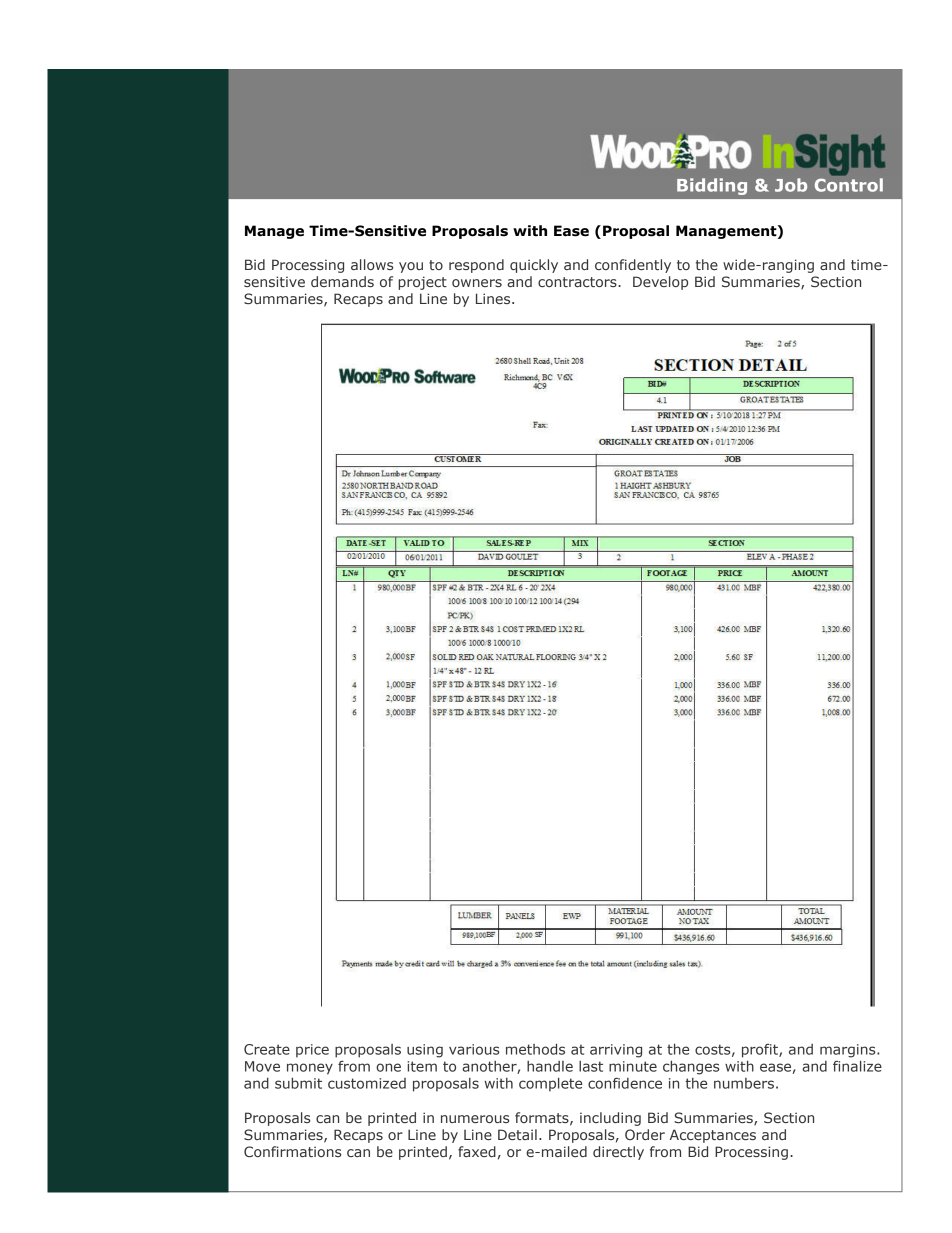  Describe the element at coordinates (312, 1051) in the screenshot. I see `price` at that location.
